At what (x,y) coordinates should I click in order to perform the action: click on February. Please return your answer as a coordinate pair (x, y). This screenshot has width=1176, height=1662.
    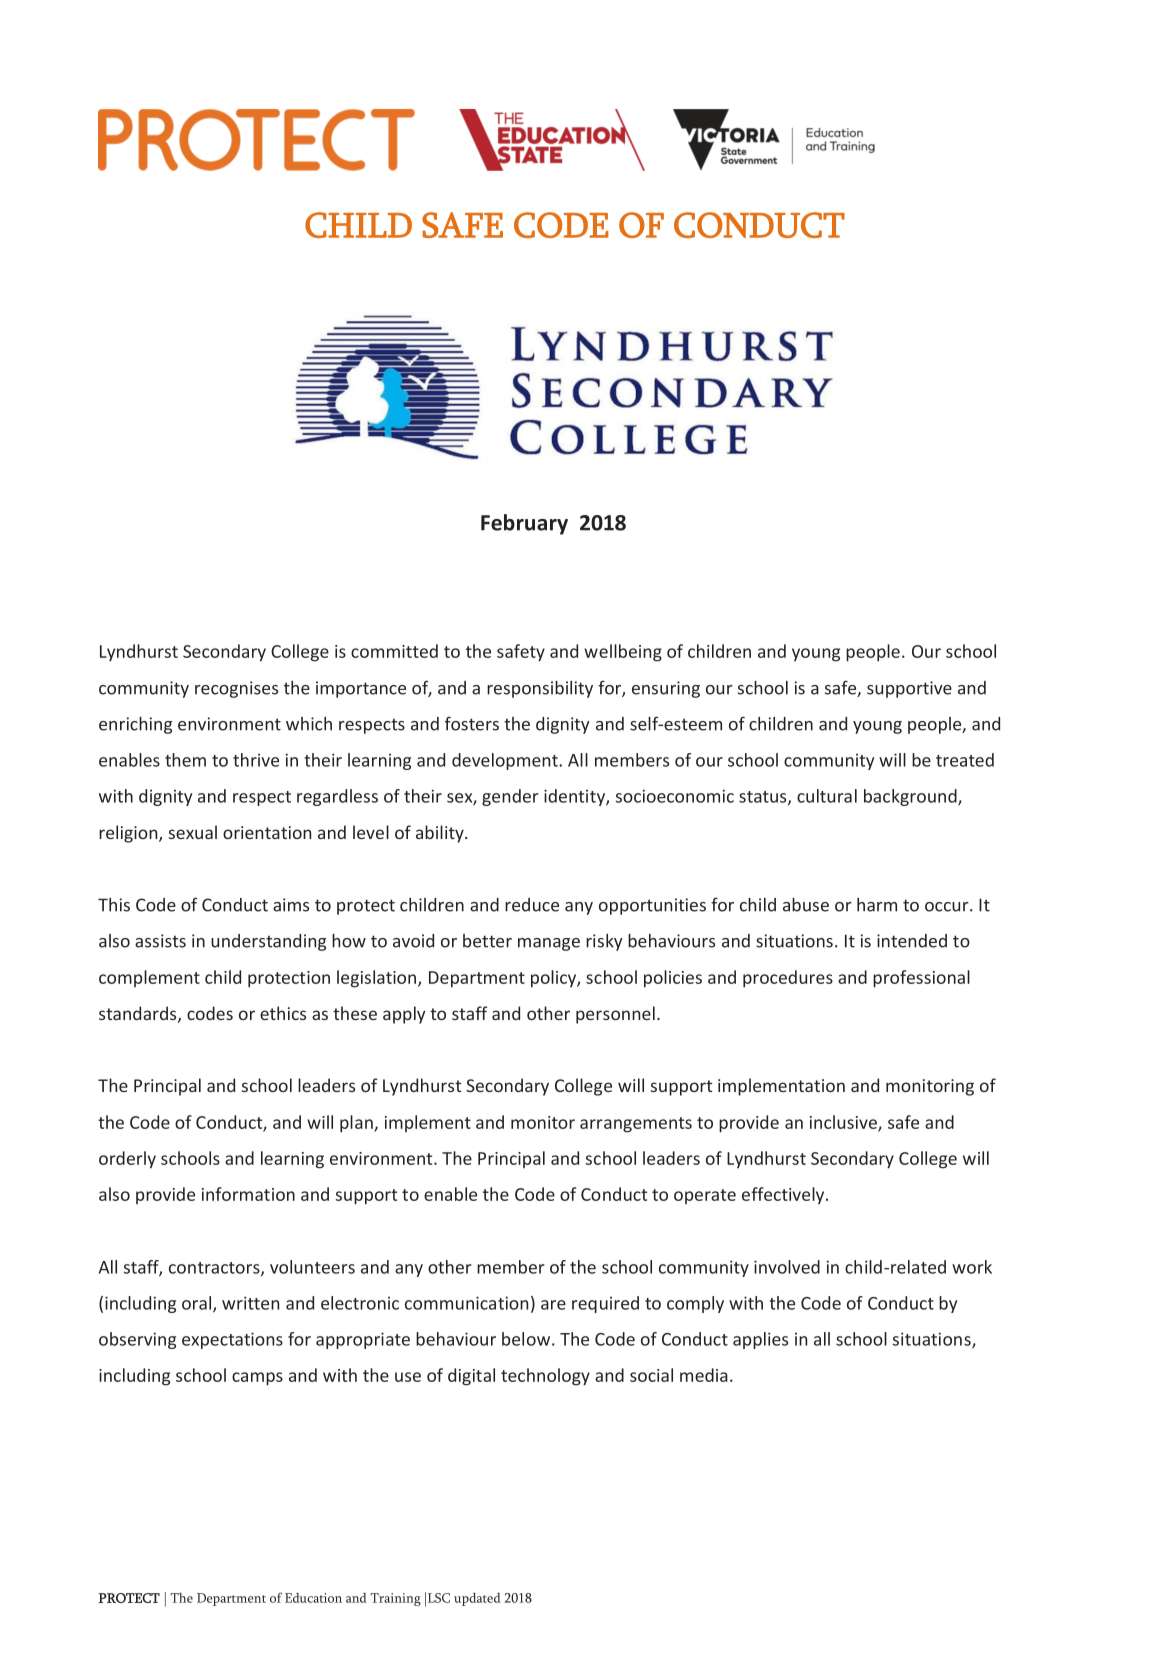
    Looking at the image, I should click on (524, 524).
